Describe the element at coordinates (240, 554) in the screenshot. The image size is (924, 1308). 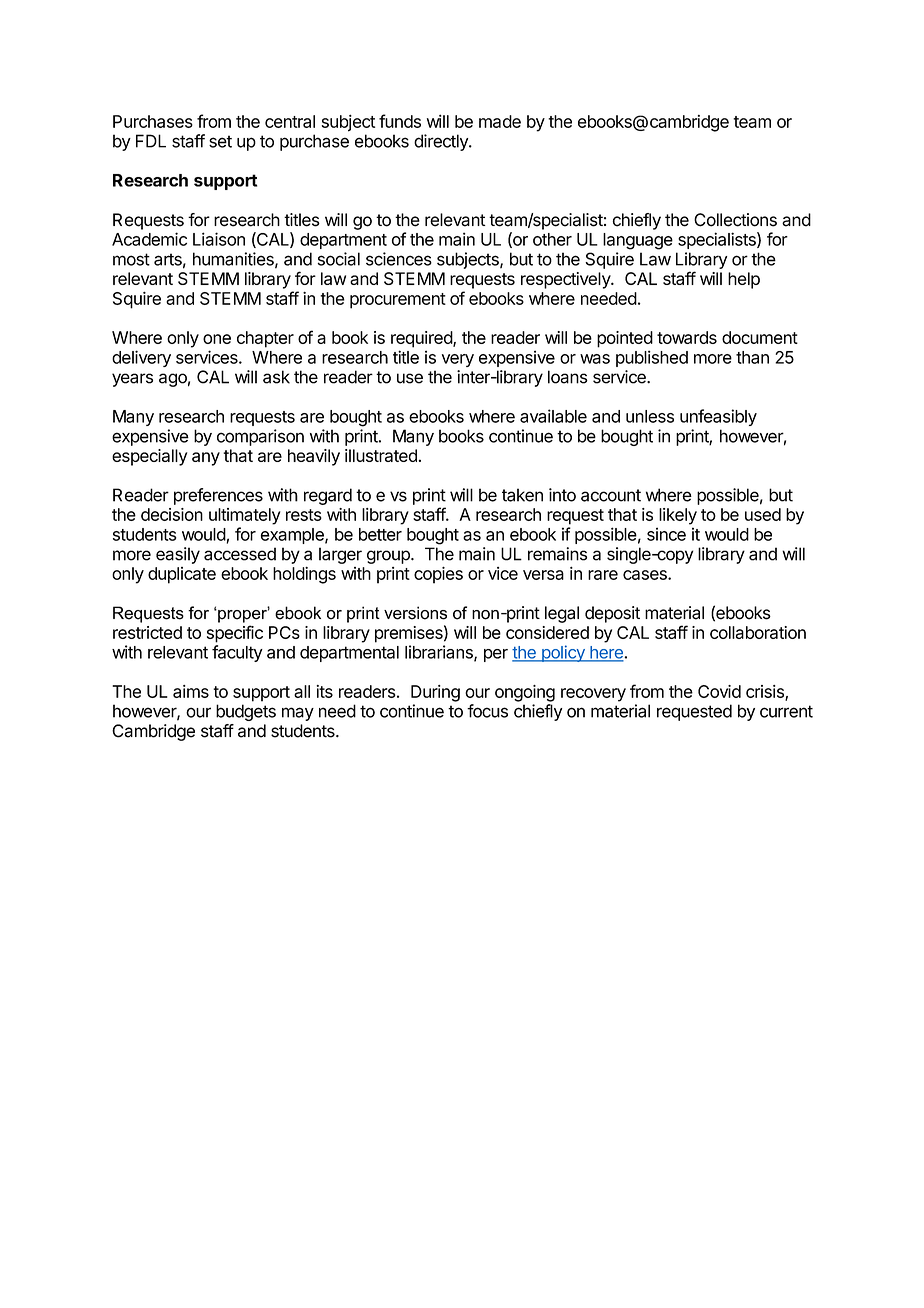
I see `accessed` at that location.
